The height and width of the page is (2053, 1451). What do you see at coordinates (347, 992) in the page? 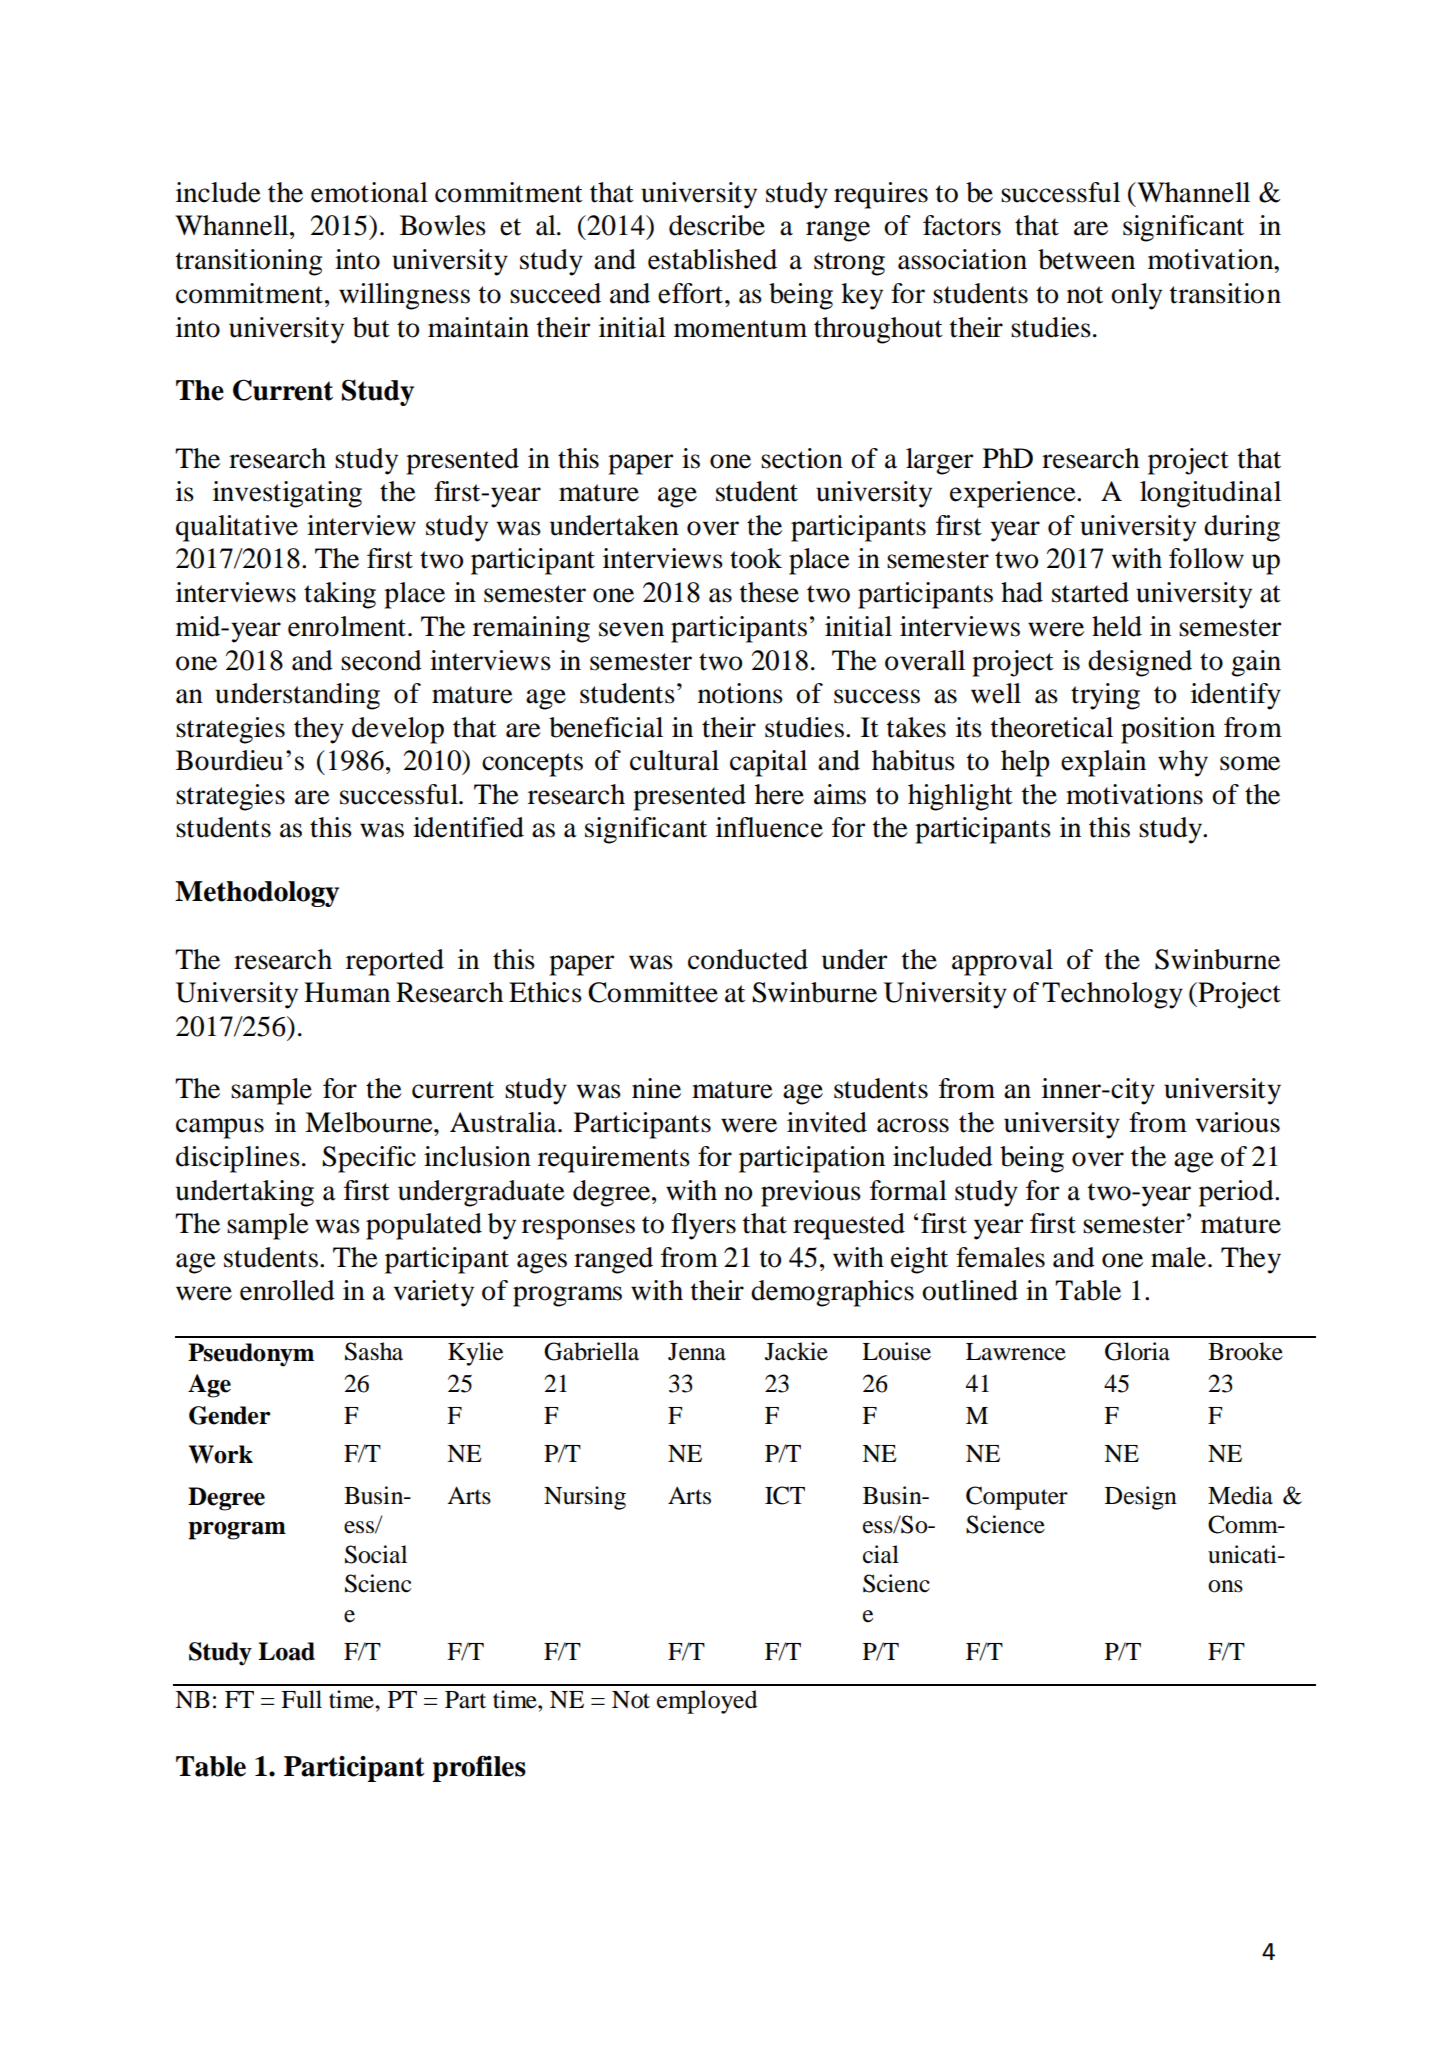
I see `Human` at bounding box center [347, 992].
